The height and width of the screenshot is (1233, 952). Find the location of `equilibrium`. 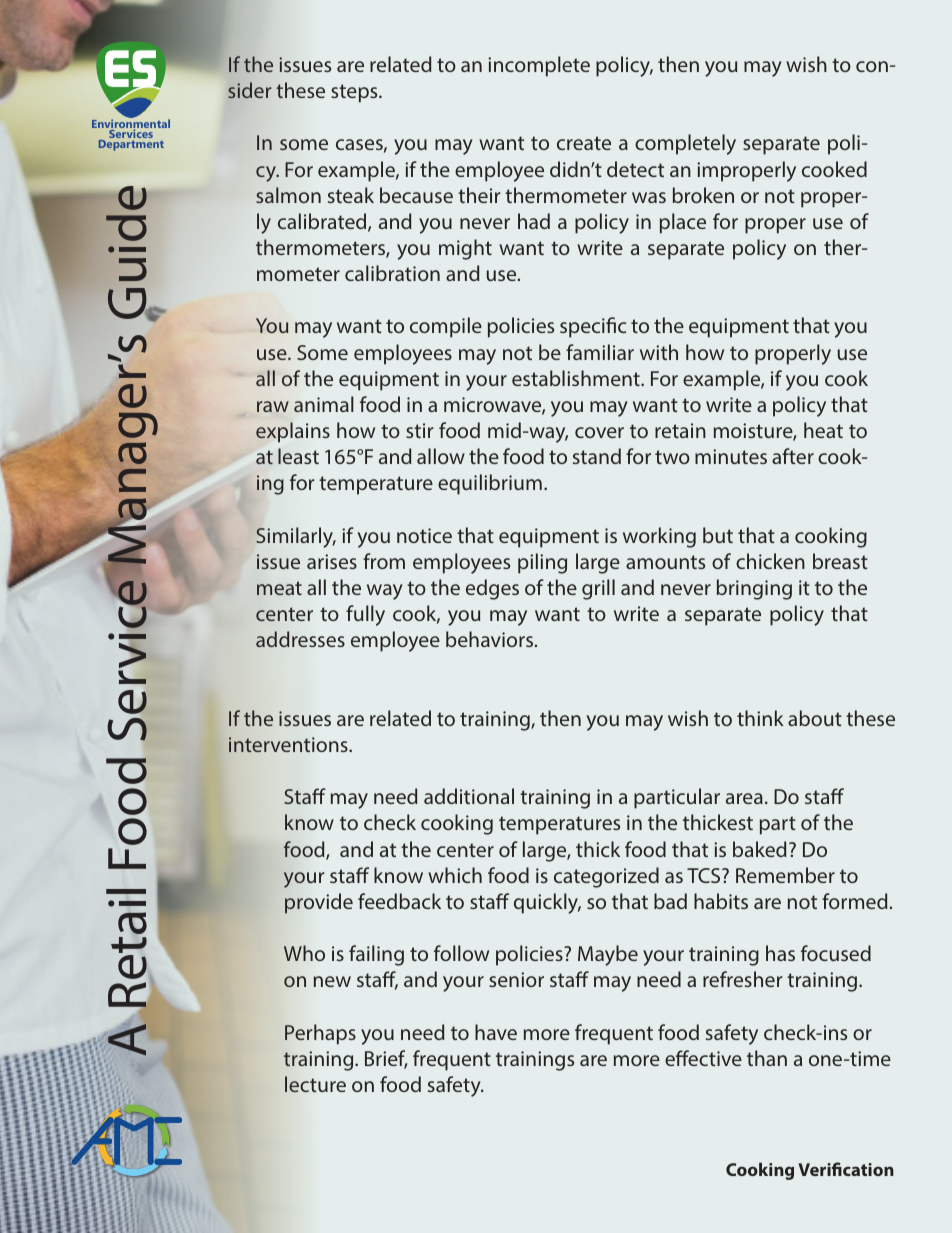

equilibrium is located at coordinates (490, 484).
